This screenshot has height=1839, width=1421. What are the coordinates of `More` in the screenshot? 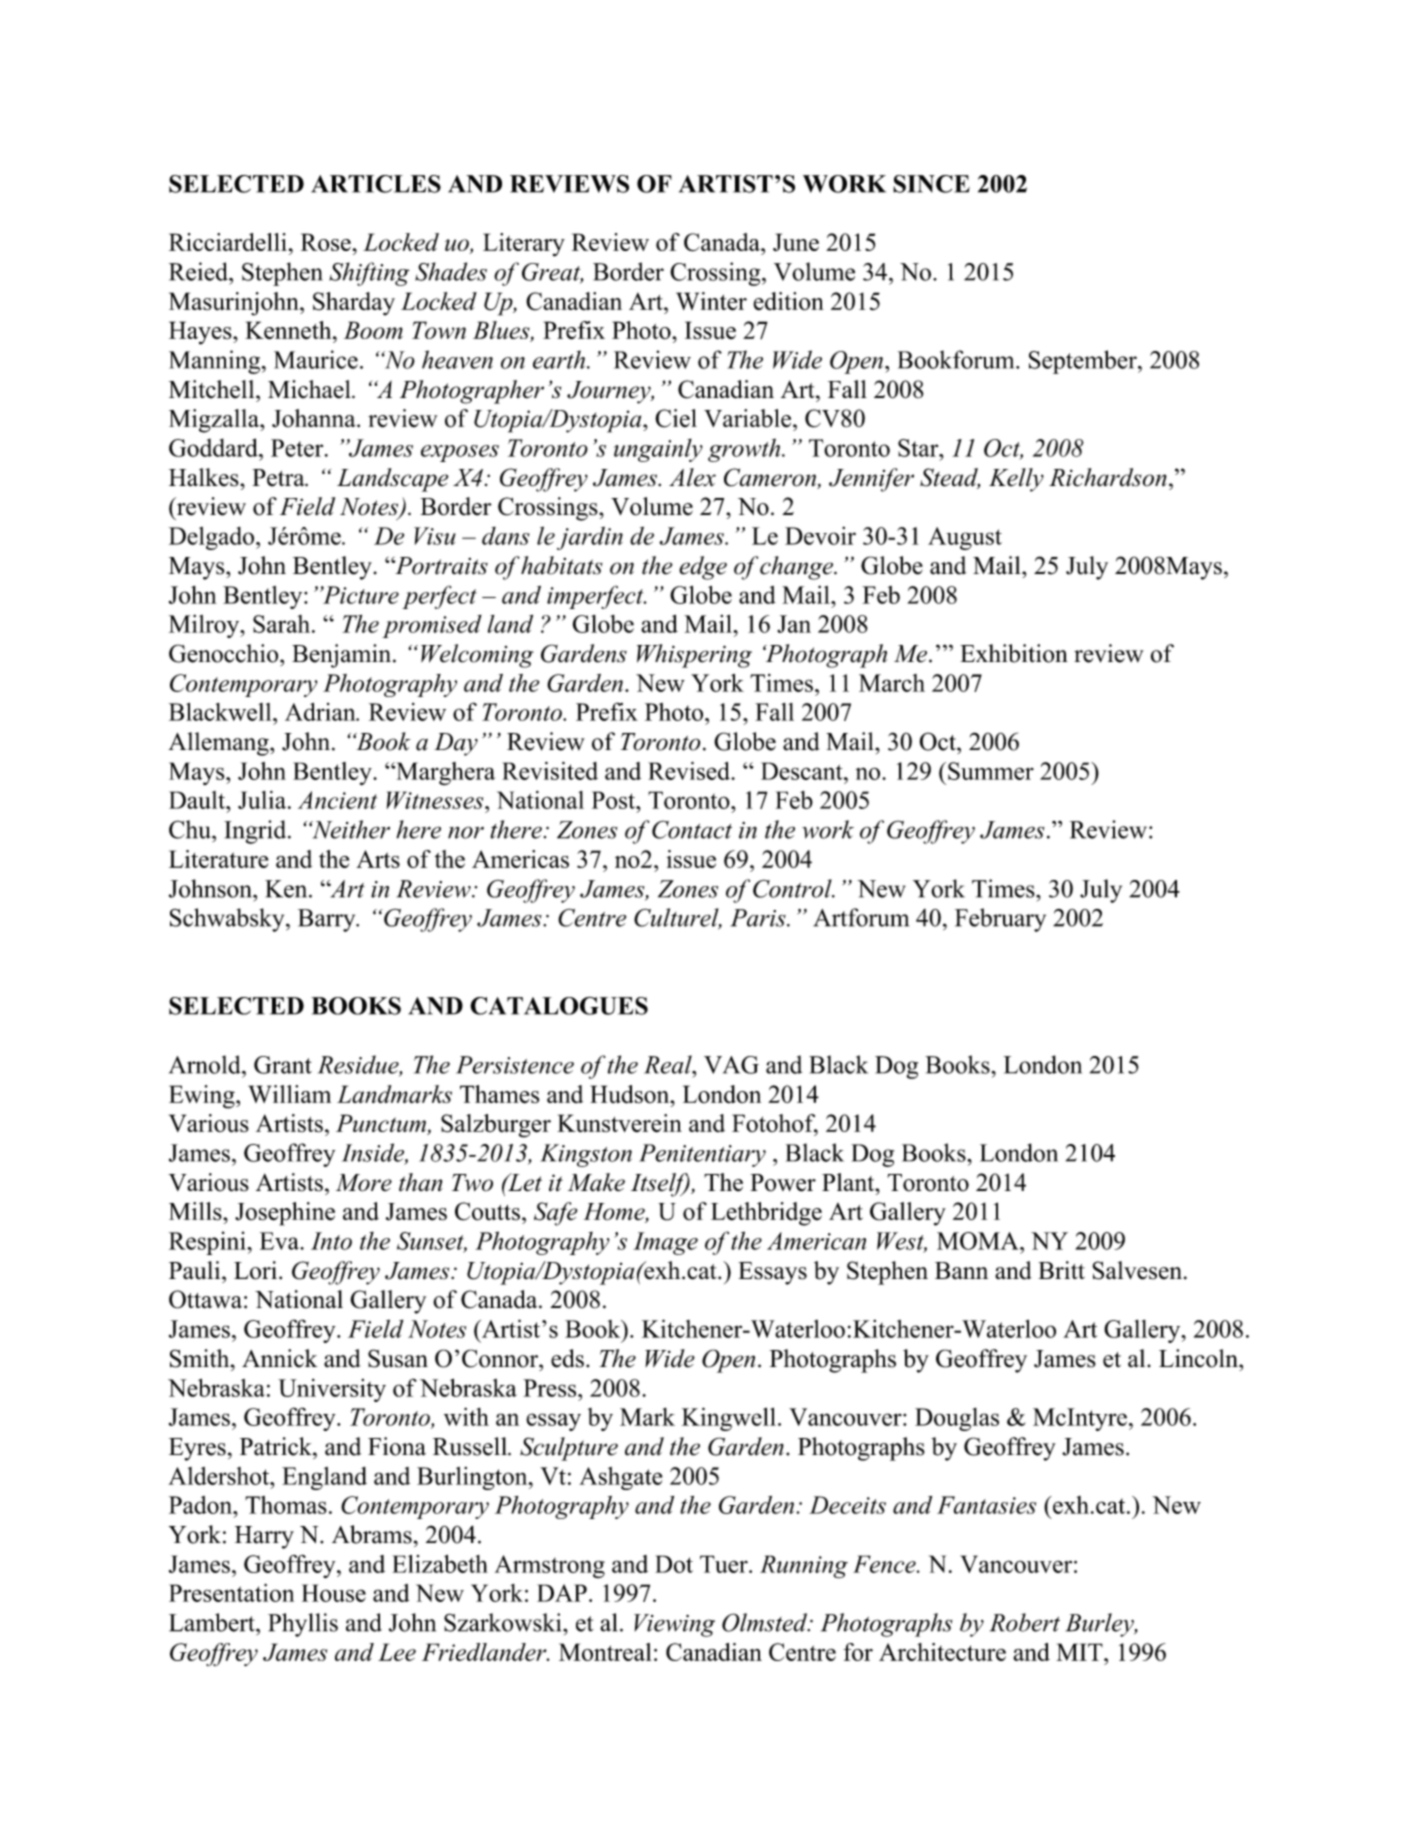 It's located at (364, 1183).
